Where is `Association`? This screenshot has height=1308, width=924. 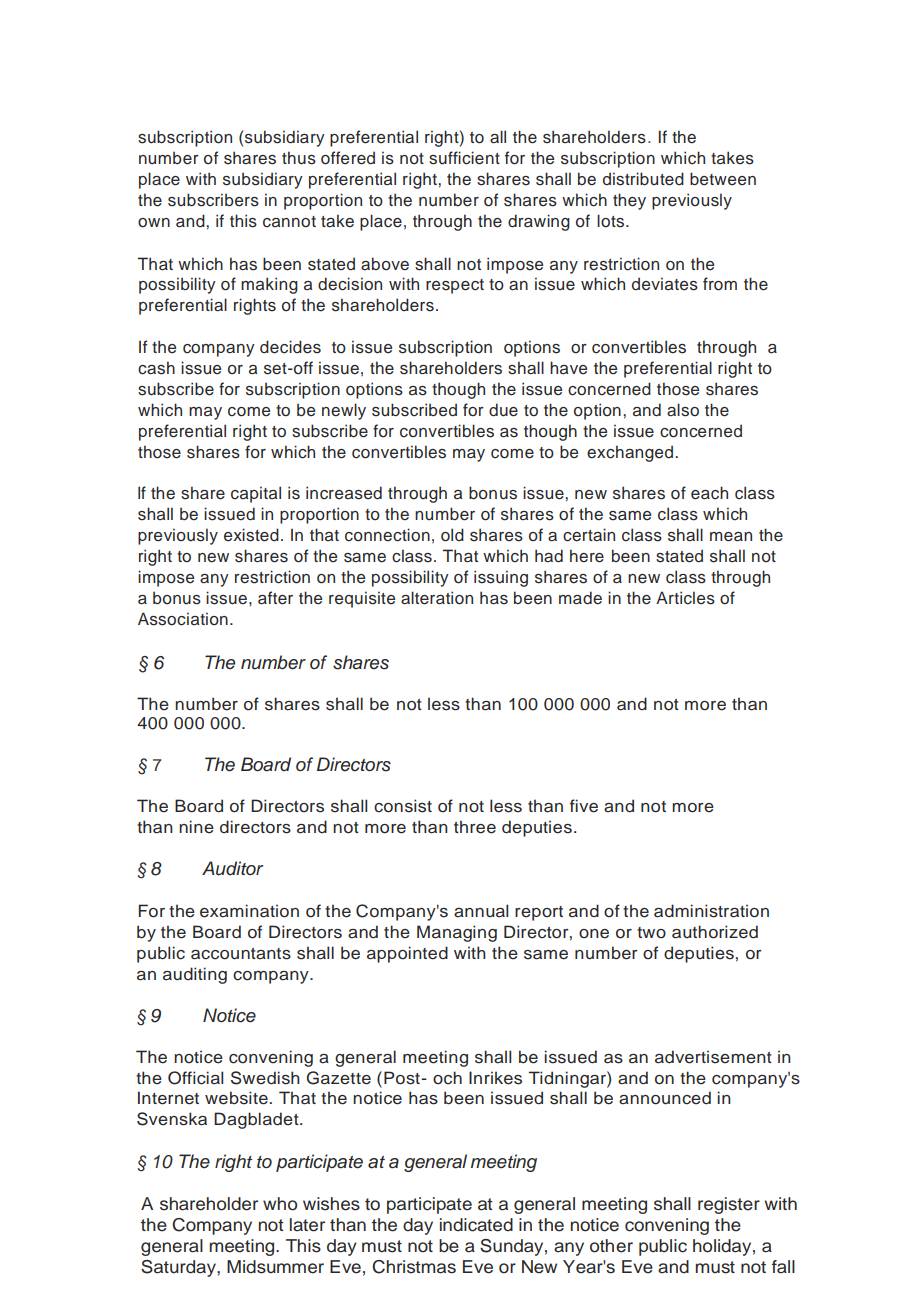 Association is located at coordinates (183, 619).
